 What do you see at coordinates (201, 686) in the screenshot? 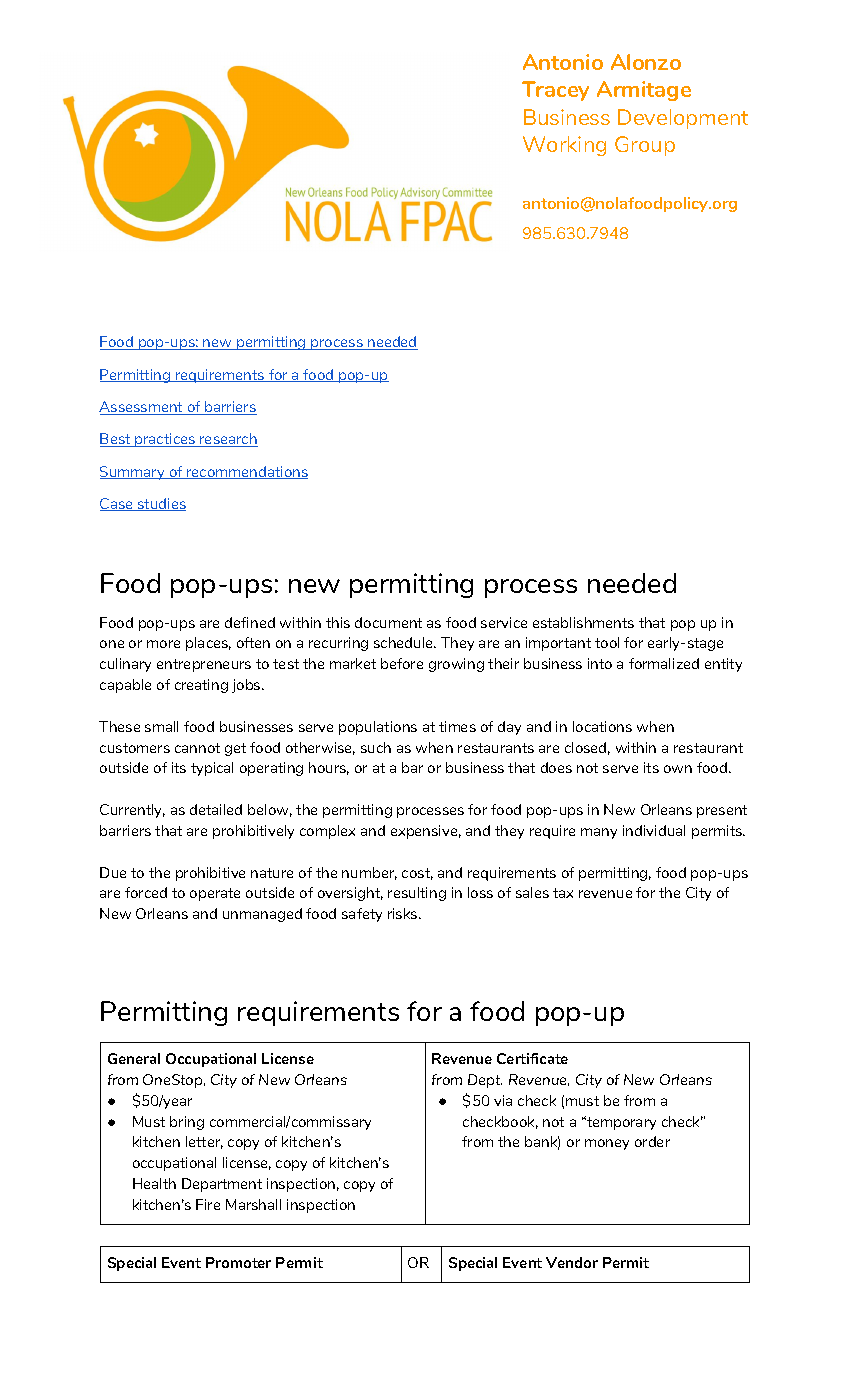
I see `creating` at bounding box center [201, 686].
